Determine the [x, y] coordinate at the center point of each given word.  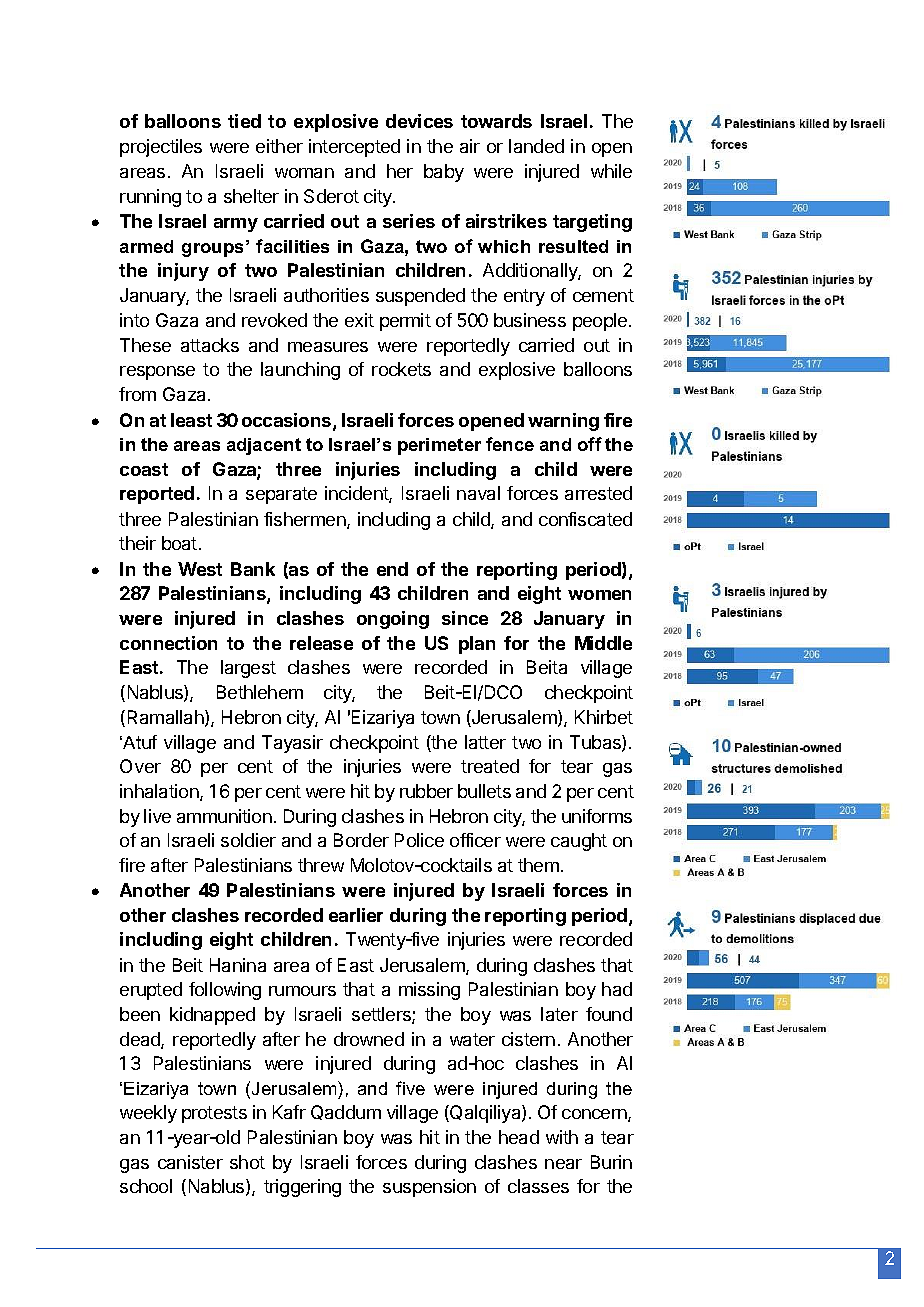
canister [190, 1162]
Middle [603, 643]
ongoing [393, 620]
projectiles [161, 148]
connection [168, 643]
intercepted [354, 148]
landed [536, 146]
